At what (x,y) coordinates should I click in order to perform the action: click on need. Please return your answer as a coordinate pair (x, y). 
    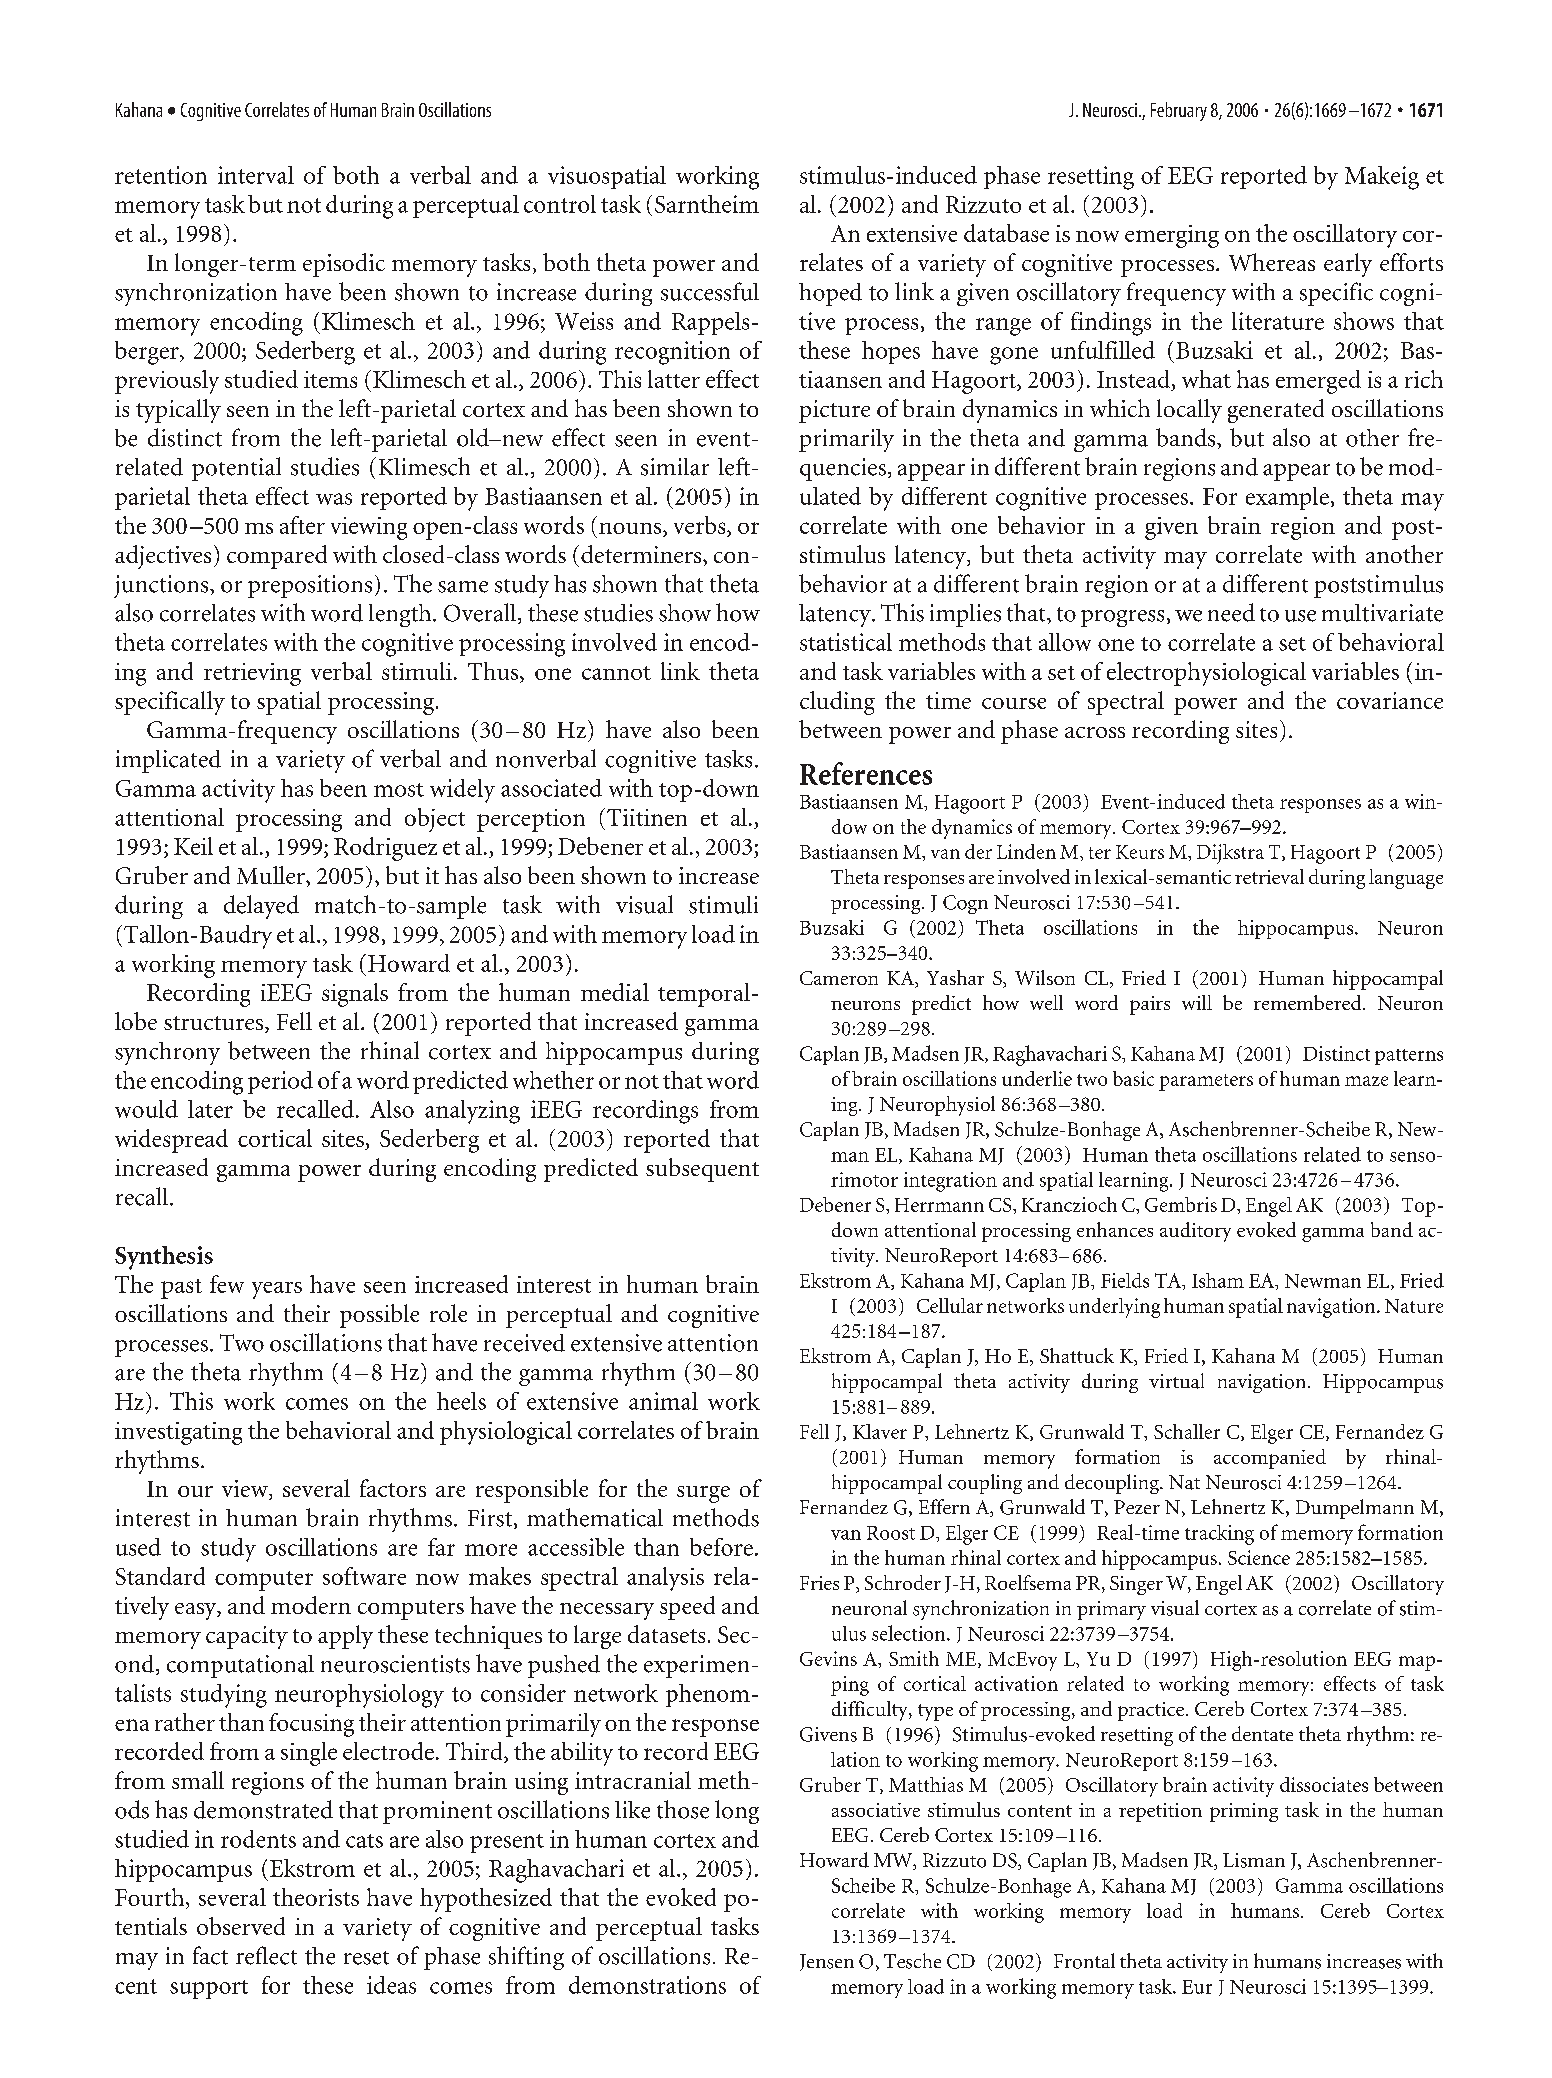
    Looking at the image, I should click on (1231, 612).
